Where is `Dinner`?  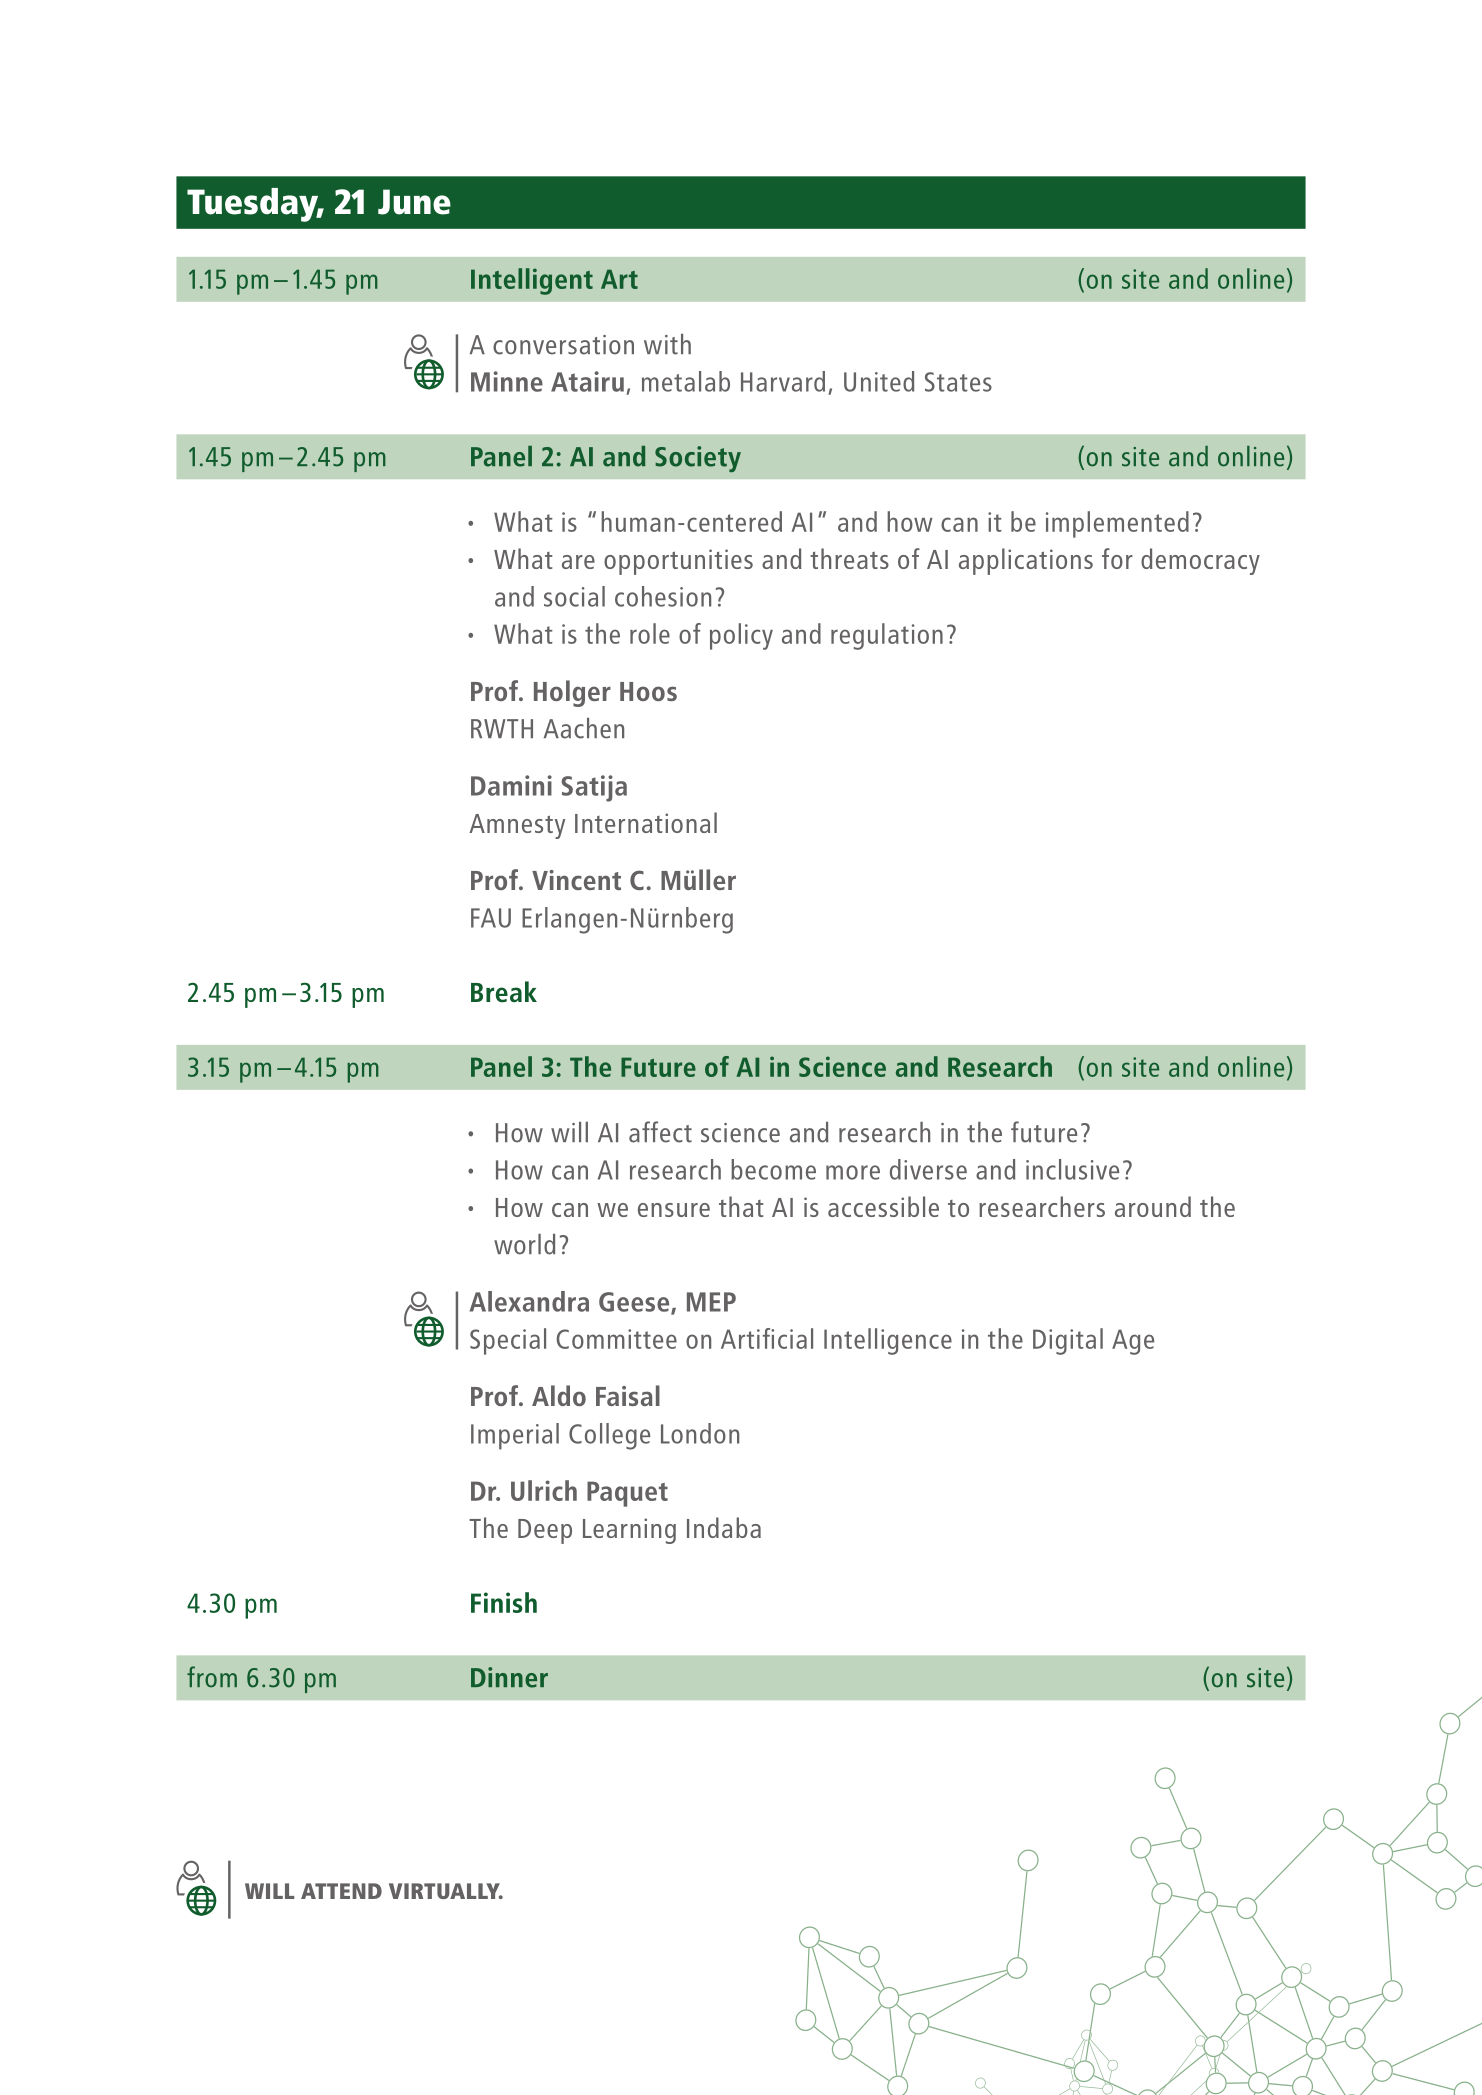 Dinner is located at coordinates (509, 1677).
